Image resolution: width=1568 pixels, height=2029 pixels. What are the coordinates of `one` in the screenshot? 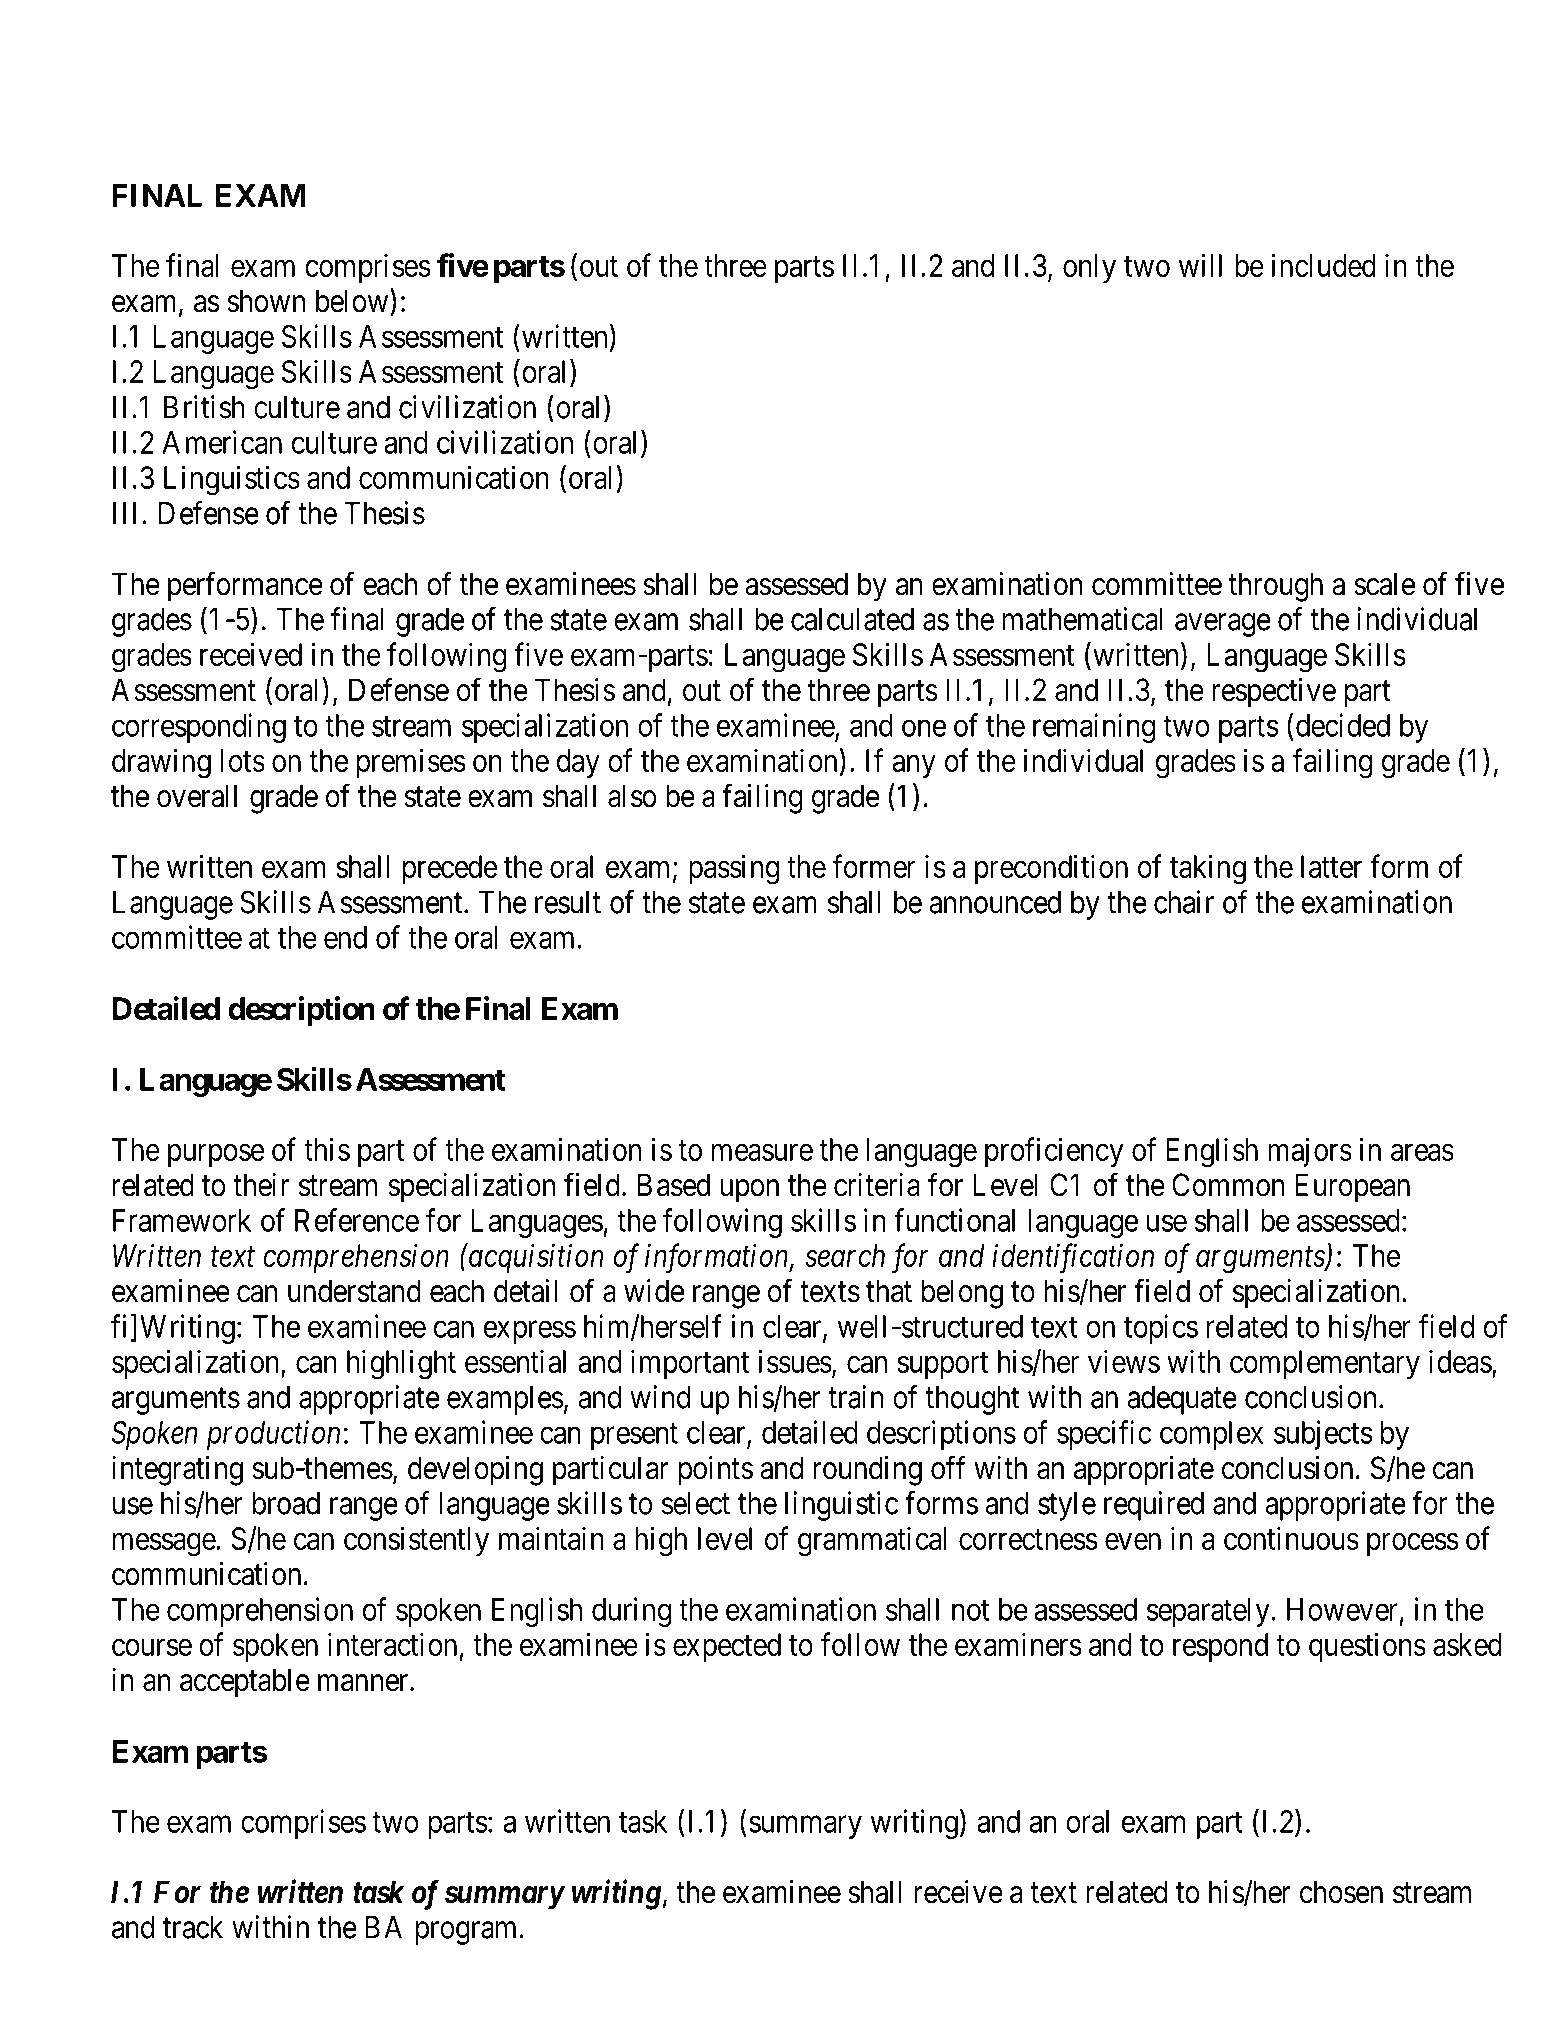 It's located at (924, 728).
